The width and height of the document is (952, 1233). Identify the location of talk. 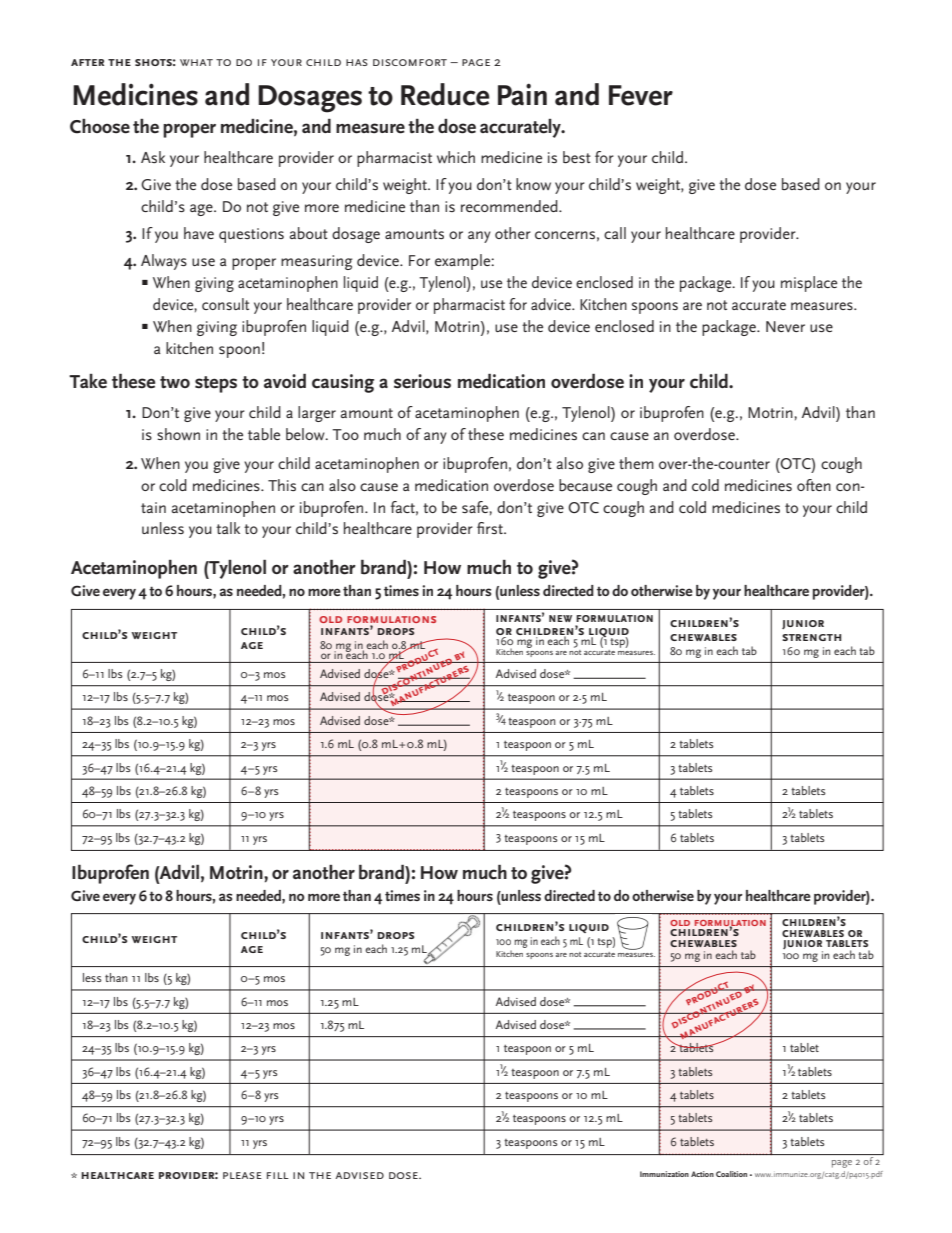
(228, 528).
